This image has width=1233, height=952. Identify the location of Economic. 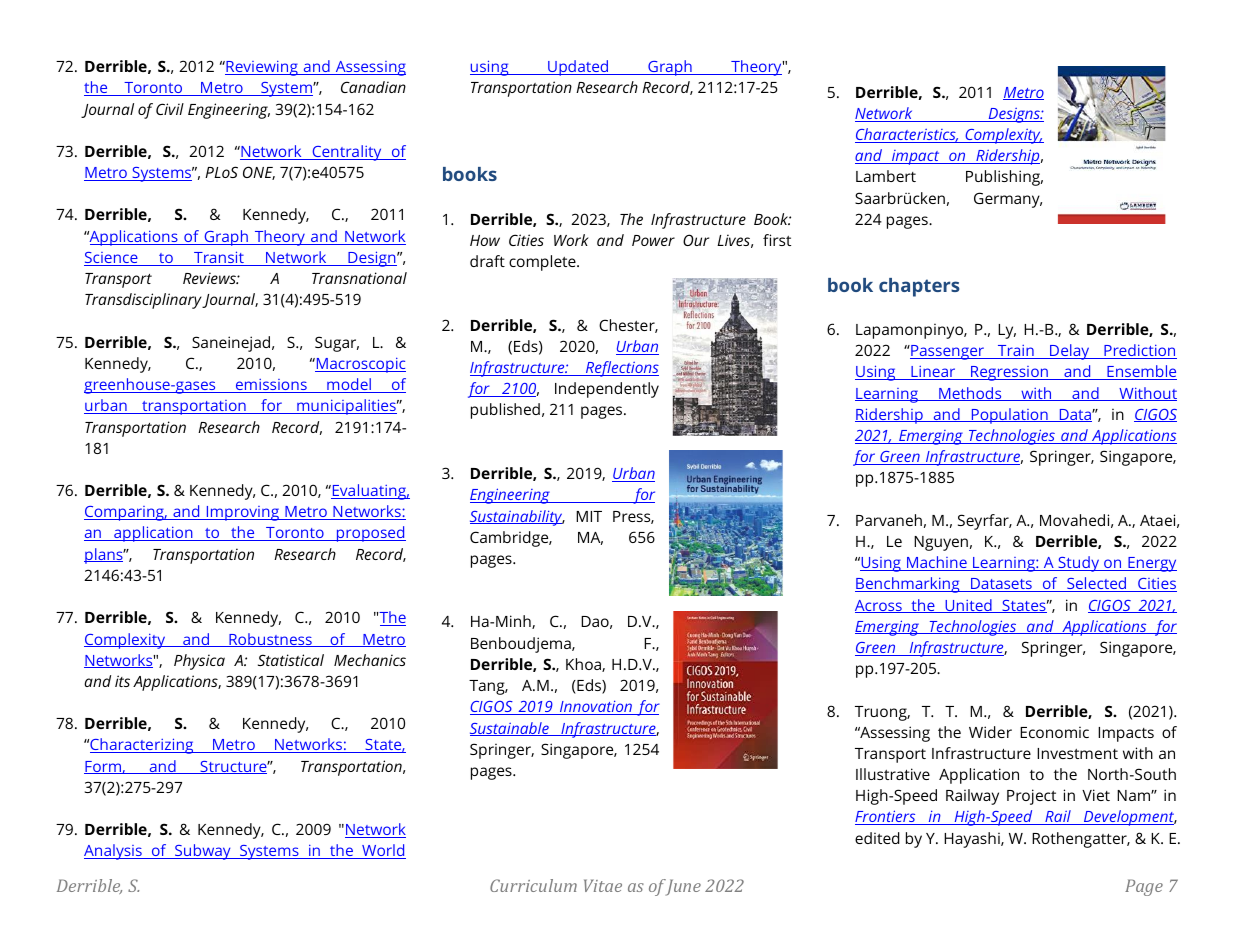
(1054, 732).
